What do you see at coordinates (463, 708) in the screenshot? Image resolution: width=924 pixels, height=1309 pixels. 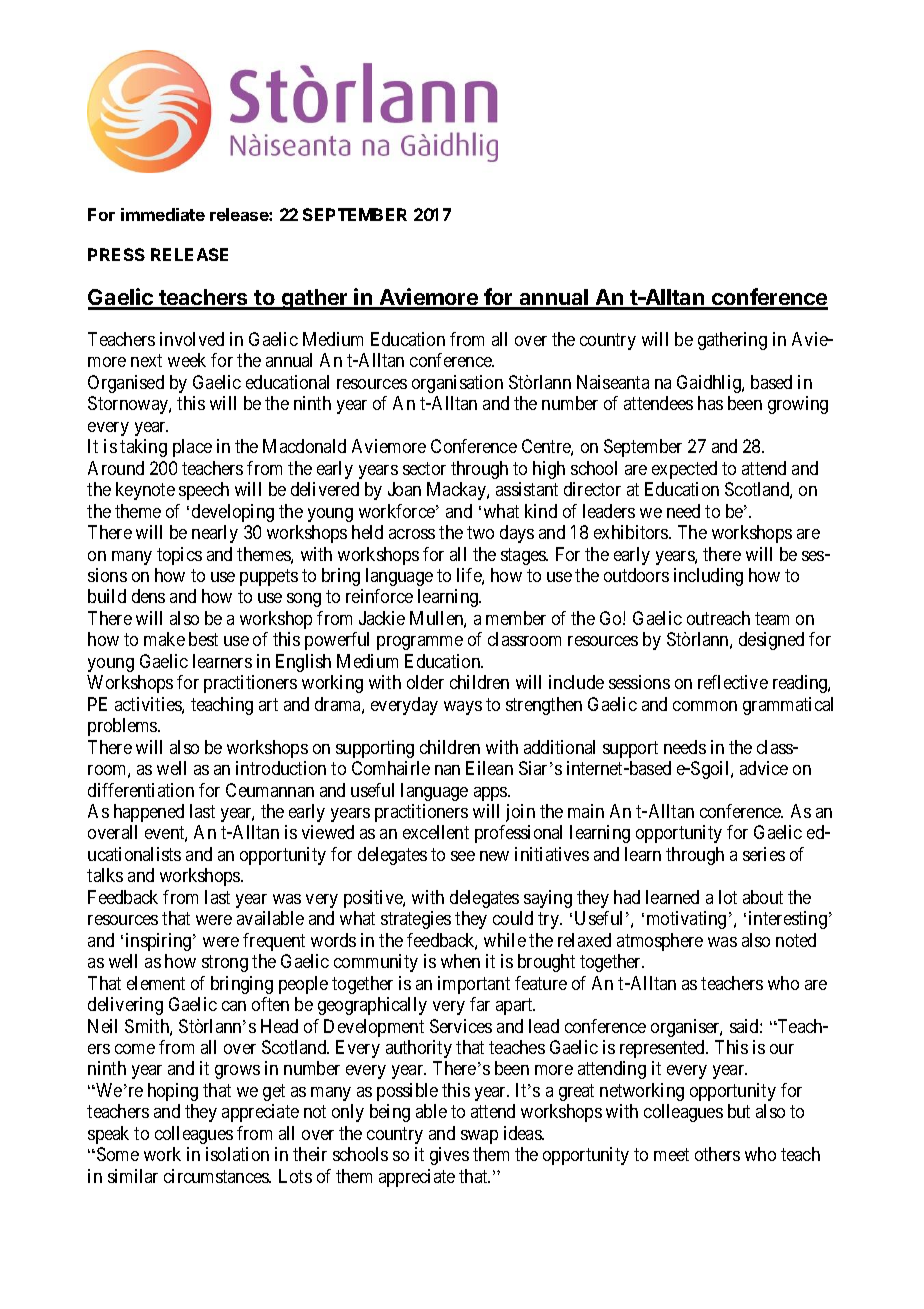 I see `ways` at bounding box center [463, 708].
